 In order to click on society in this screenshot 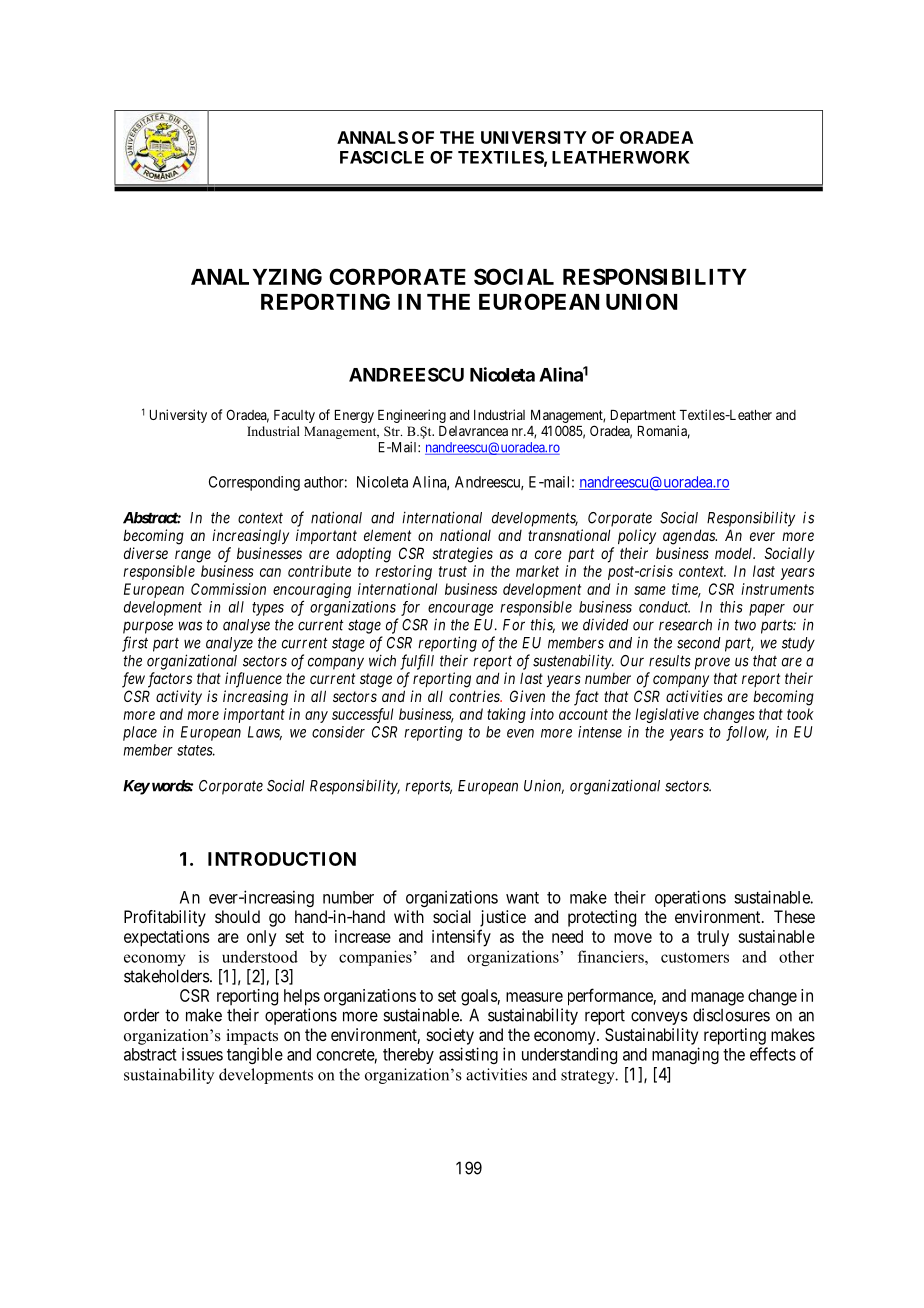, I will do `click(450, 1036)`.
